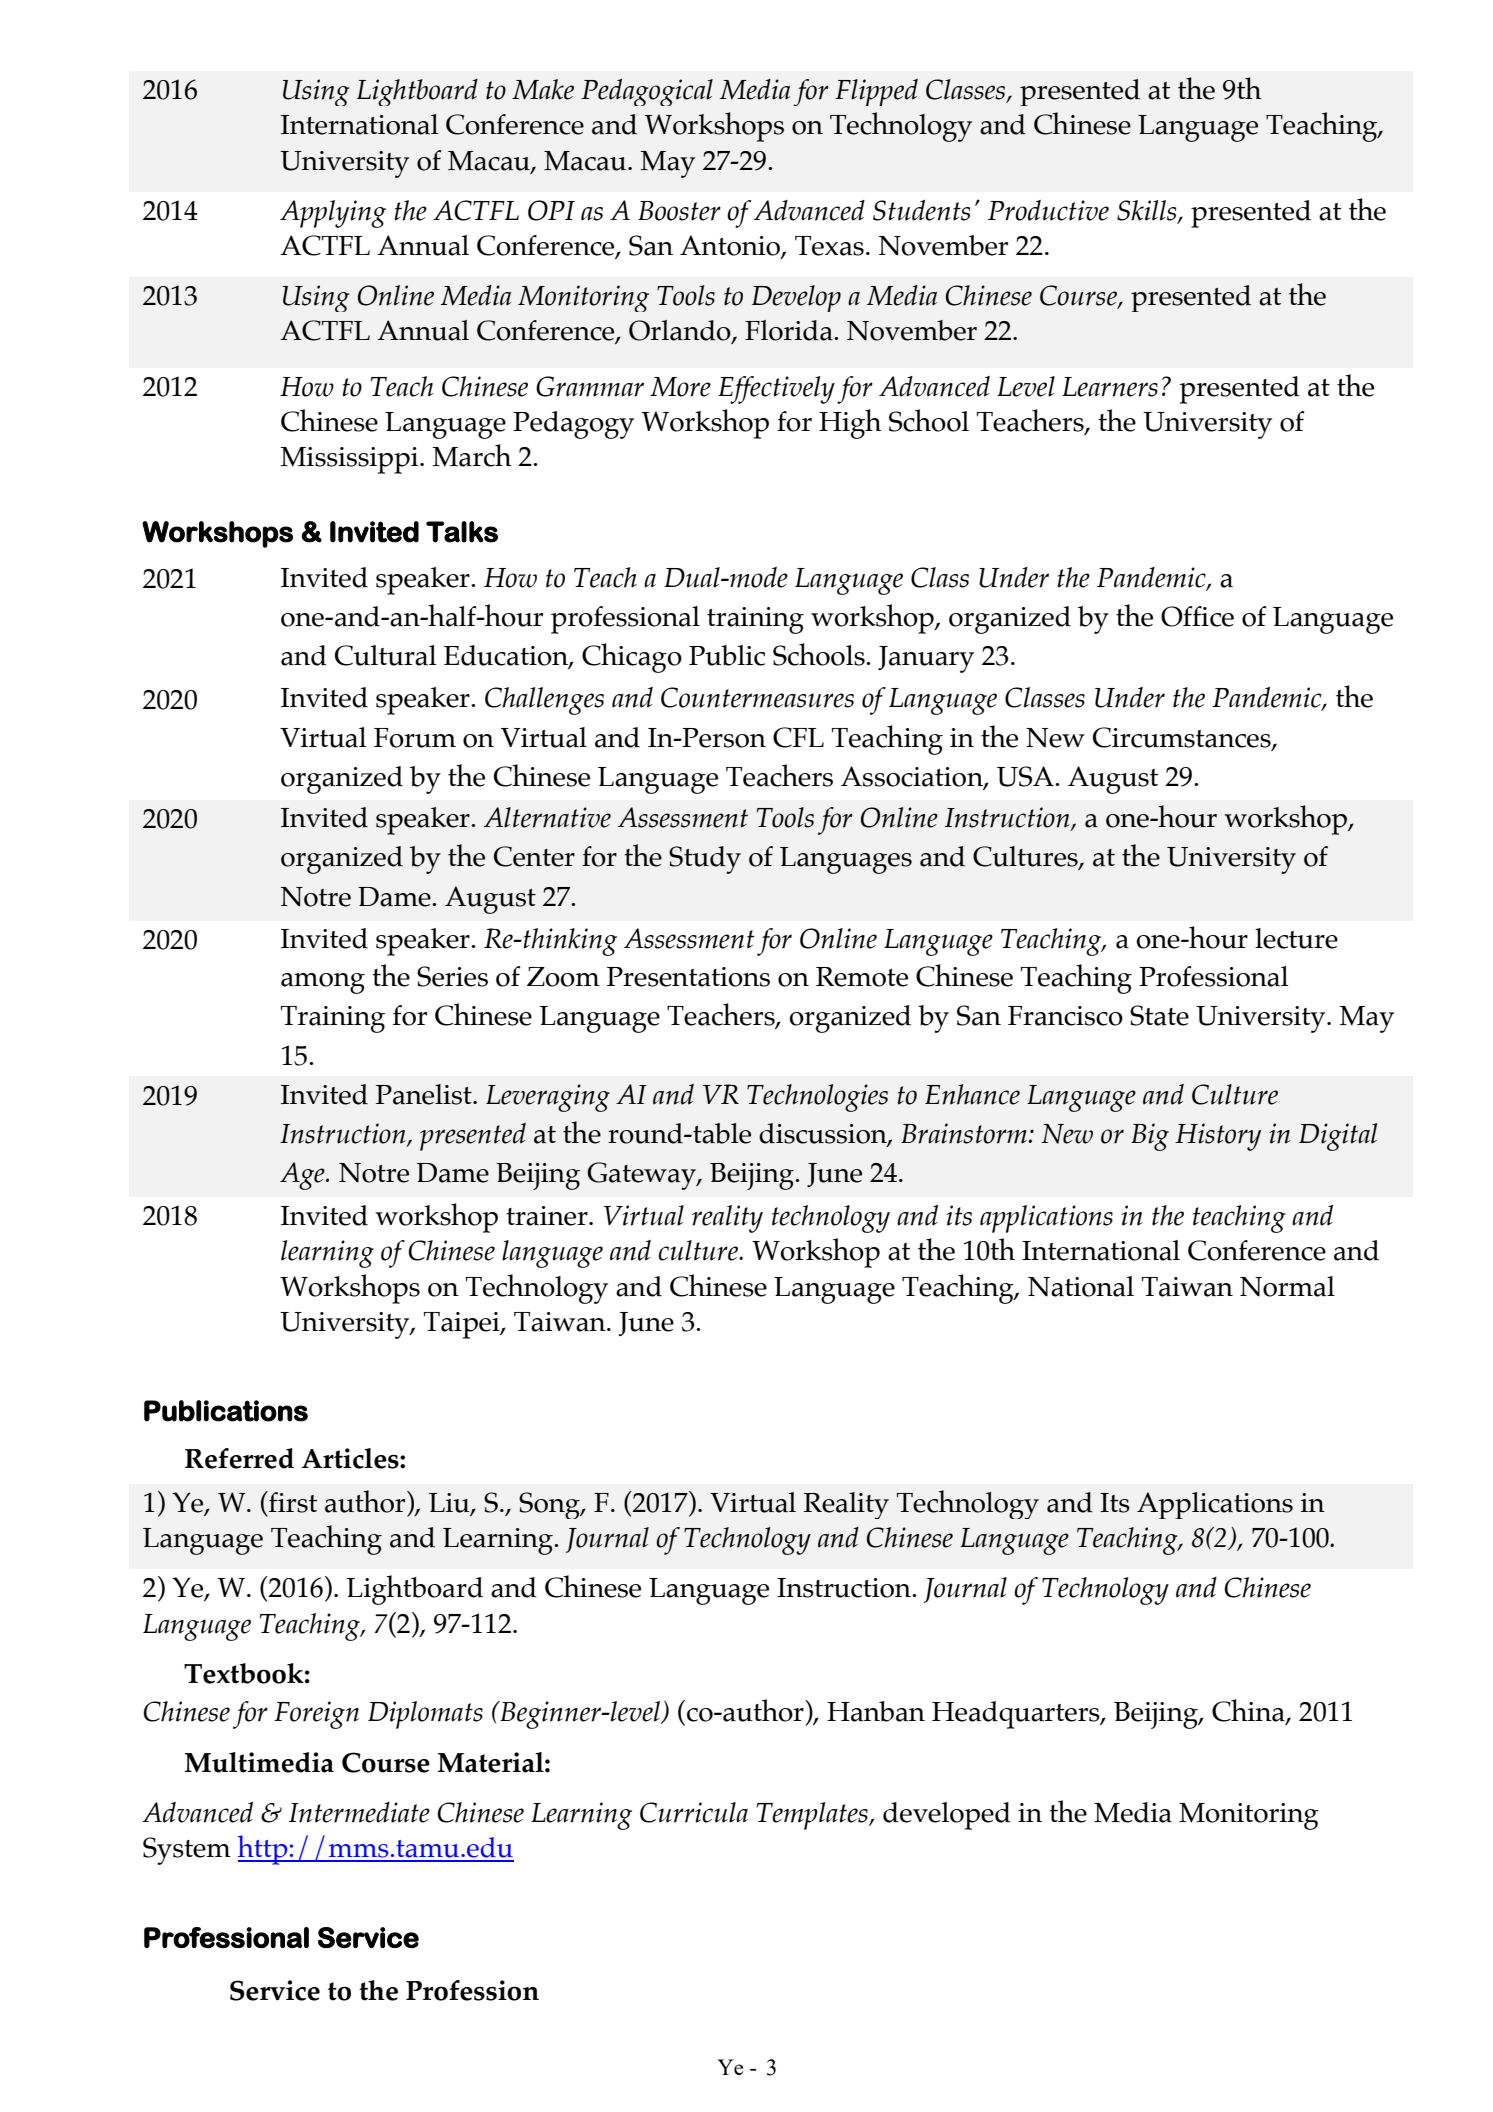 This document has width=1493, height=2112. I want to click on Mississippi, so click(350, 460).
